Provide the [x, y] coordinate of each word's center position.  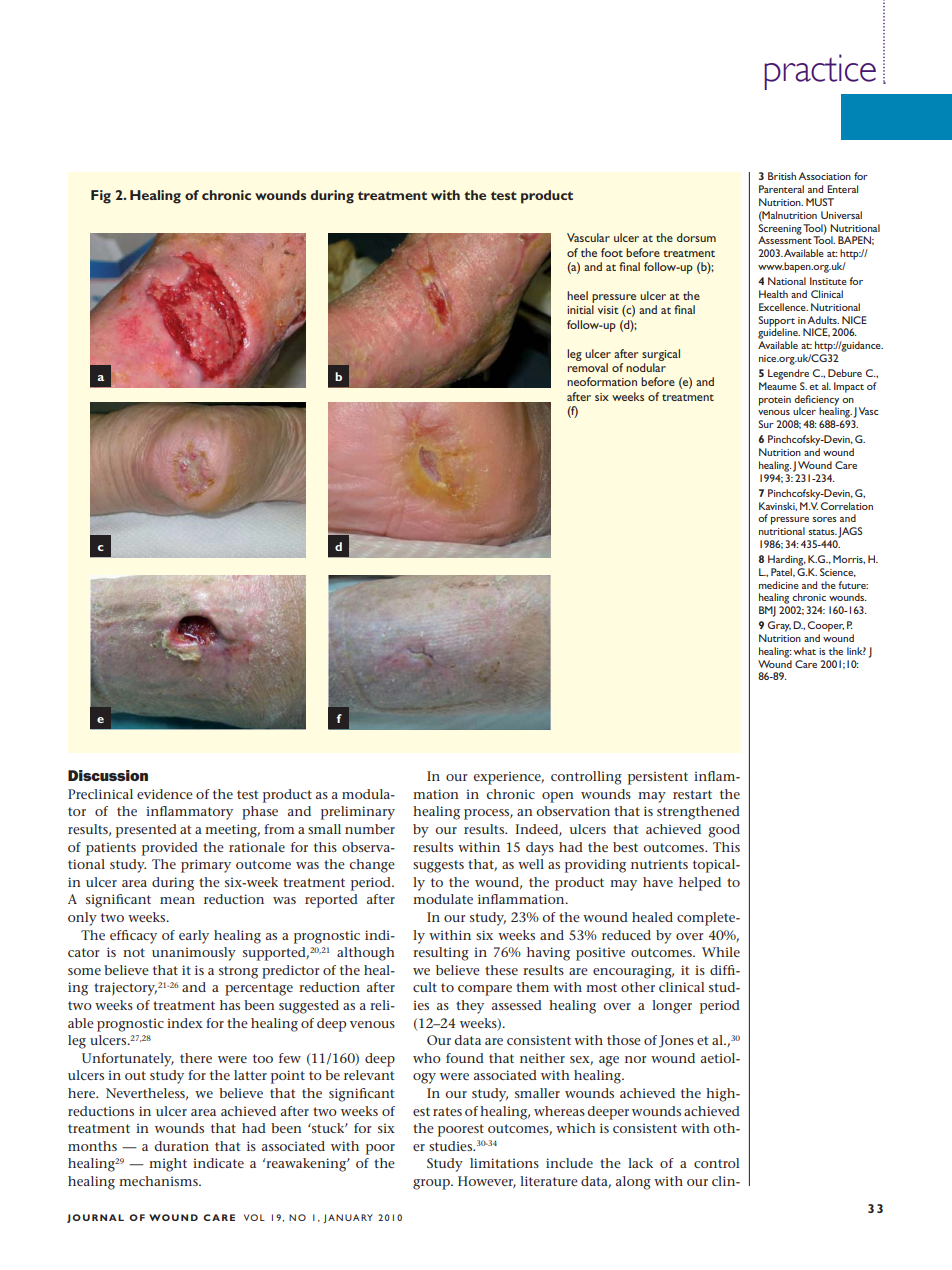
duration [181, 1146]
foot [612, 252]
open [558, 797]
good [724, 831]
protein [775, 401]
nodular [646, 367]
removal [588, 367]
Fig [101, 197]
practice [820, 72]
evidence [165, 794]
